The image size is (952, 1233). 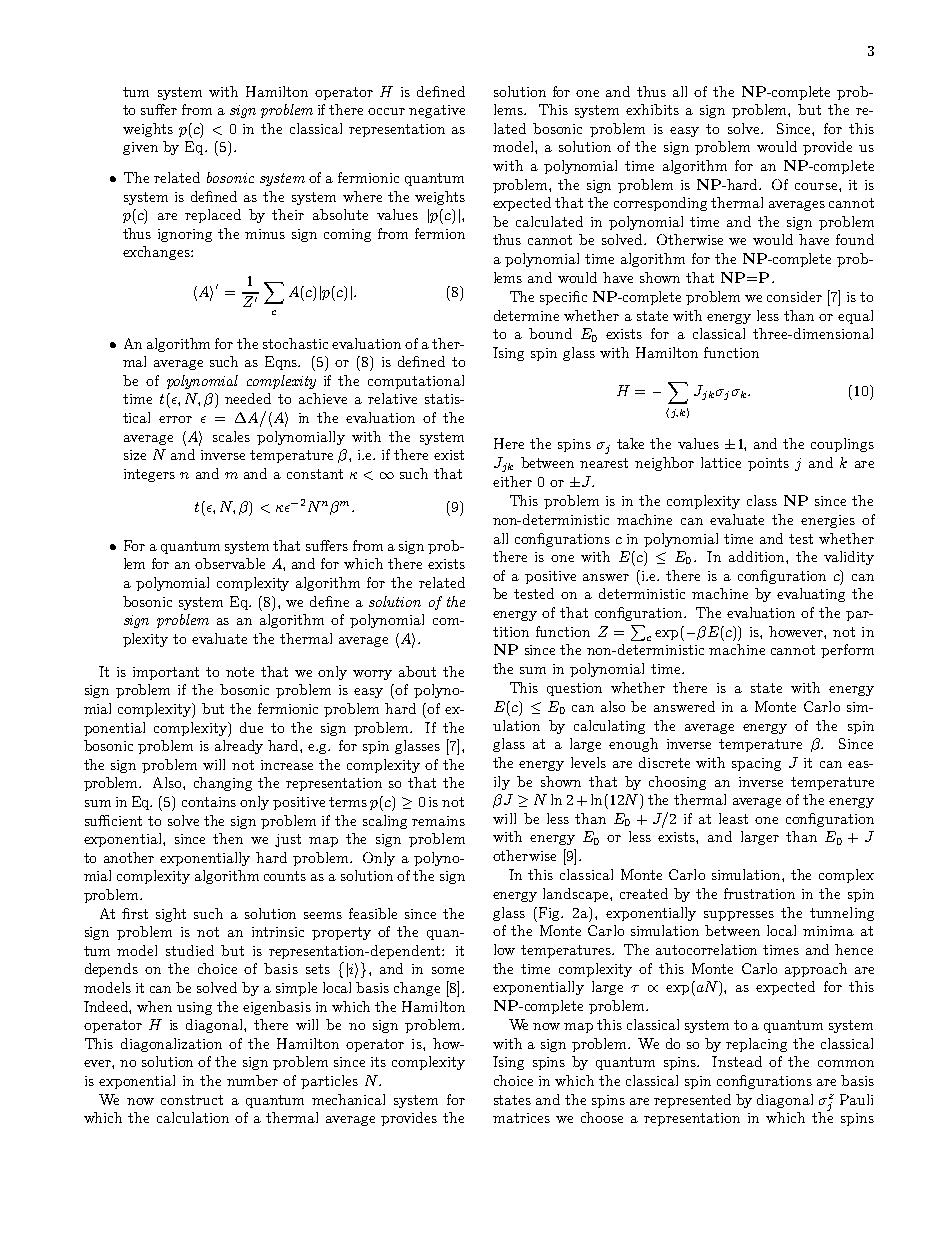 I want to click on given, so click(x=140, y=148).
